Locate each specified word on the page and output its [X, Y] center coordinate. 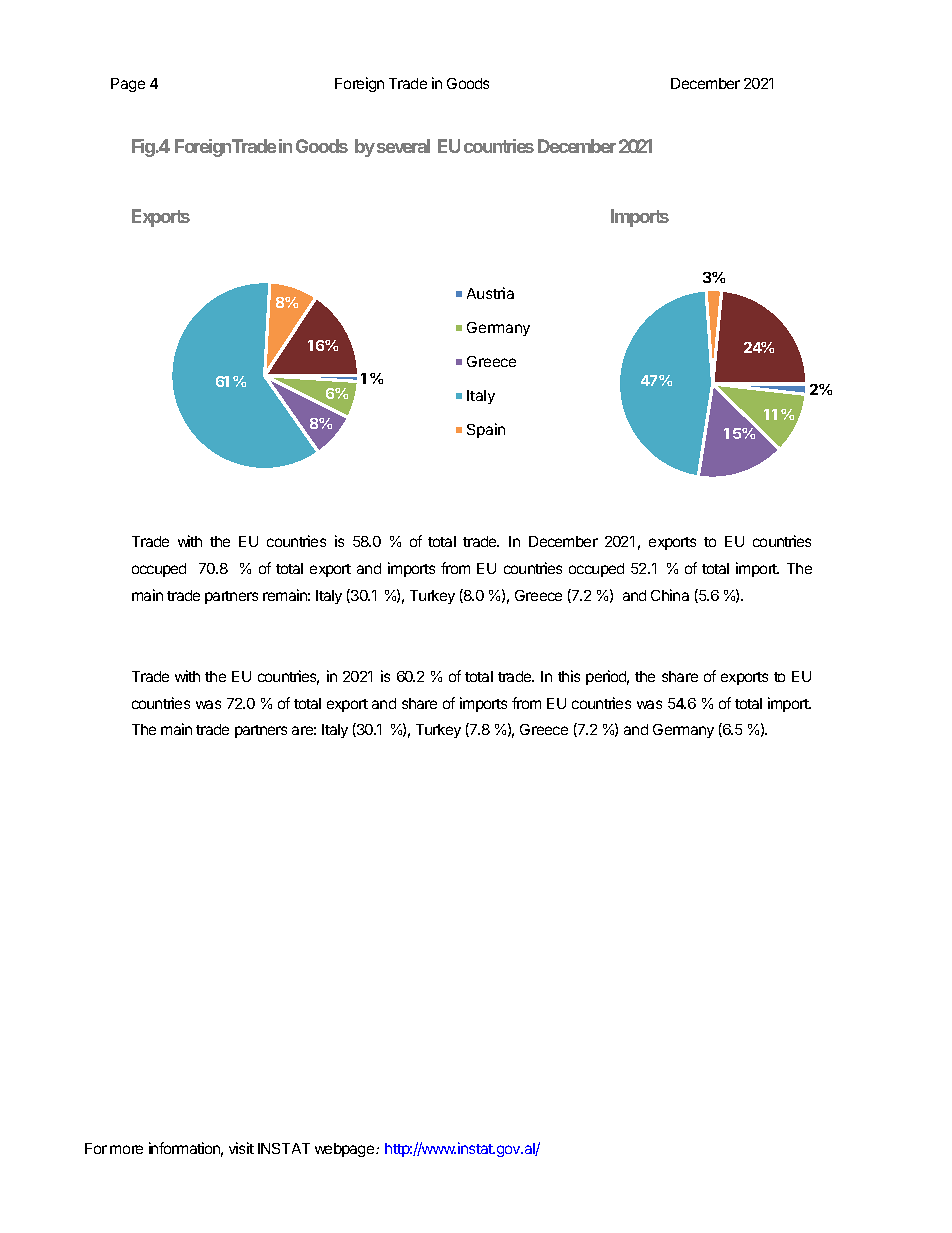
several [403, 146]
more [126, 1149]
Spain [486, 430]
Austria [490, 293]
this [569, 676]
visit [241, 1148]
